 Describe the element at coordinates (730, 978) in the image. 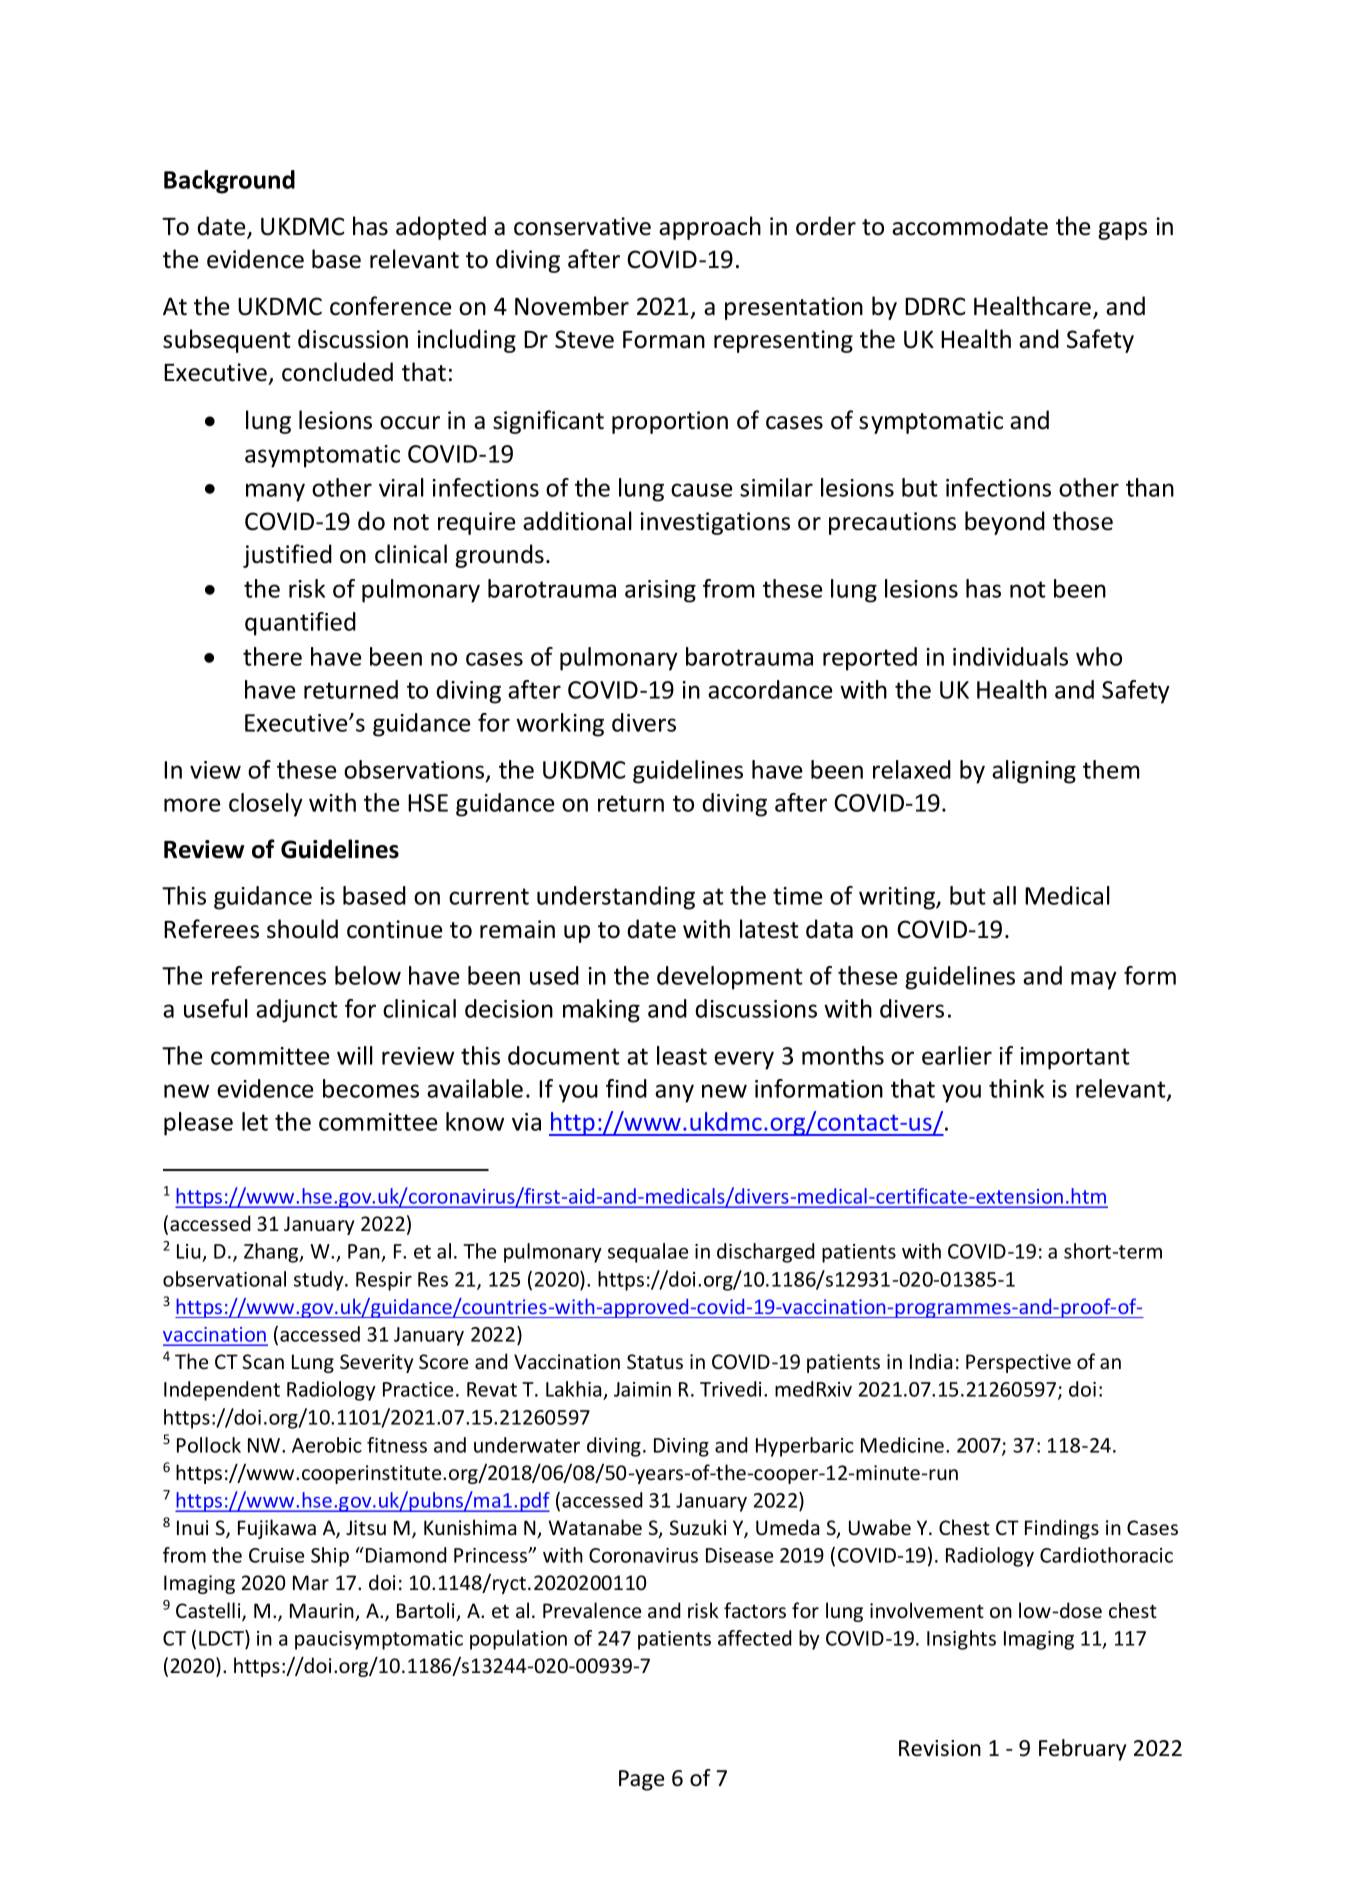

I see `development` at that location.
